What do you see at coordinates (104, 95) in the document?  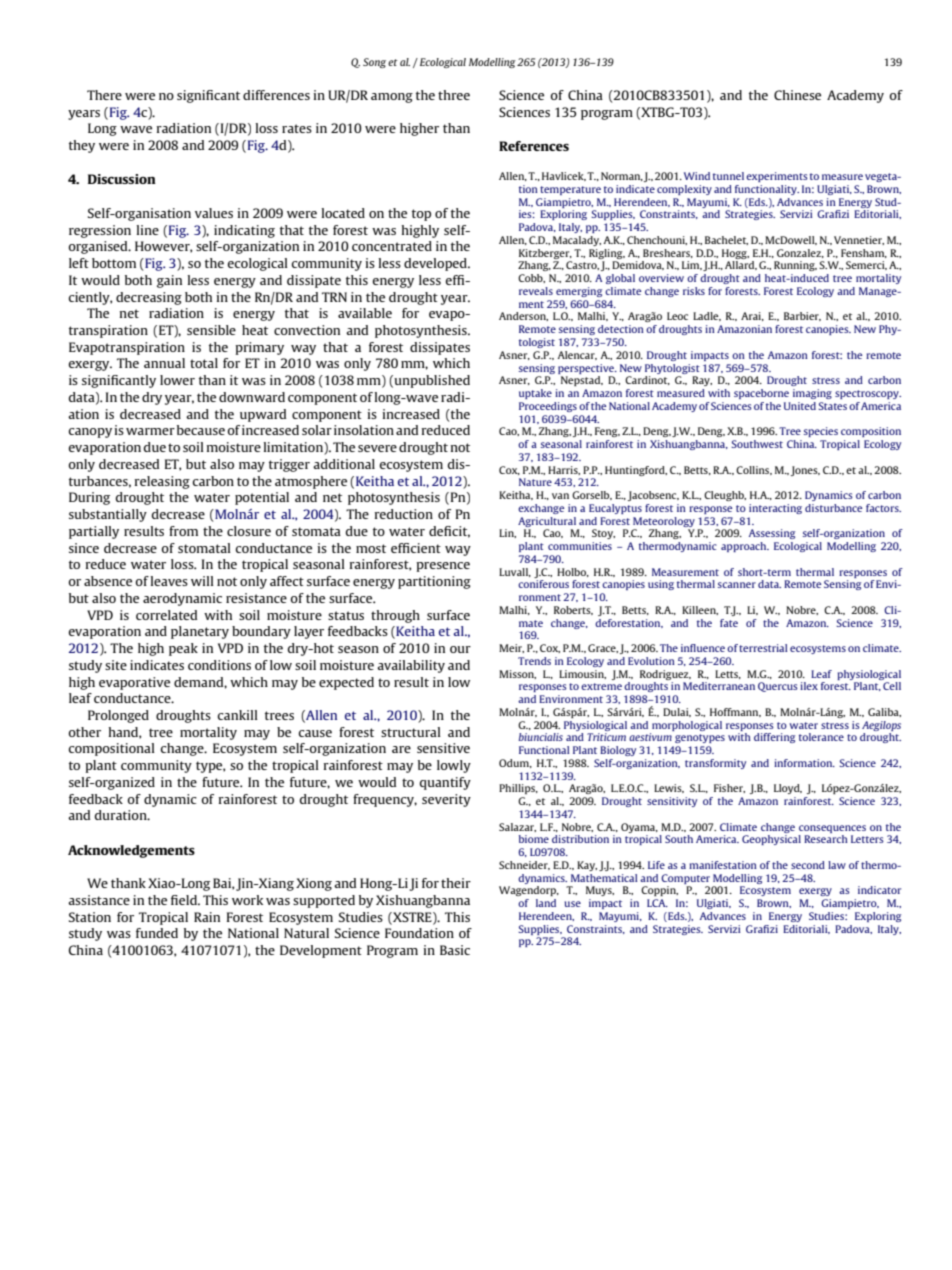 I see `There` at bounding box center [104, 95].
